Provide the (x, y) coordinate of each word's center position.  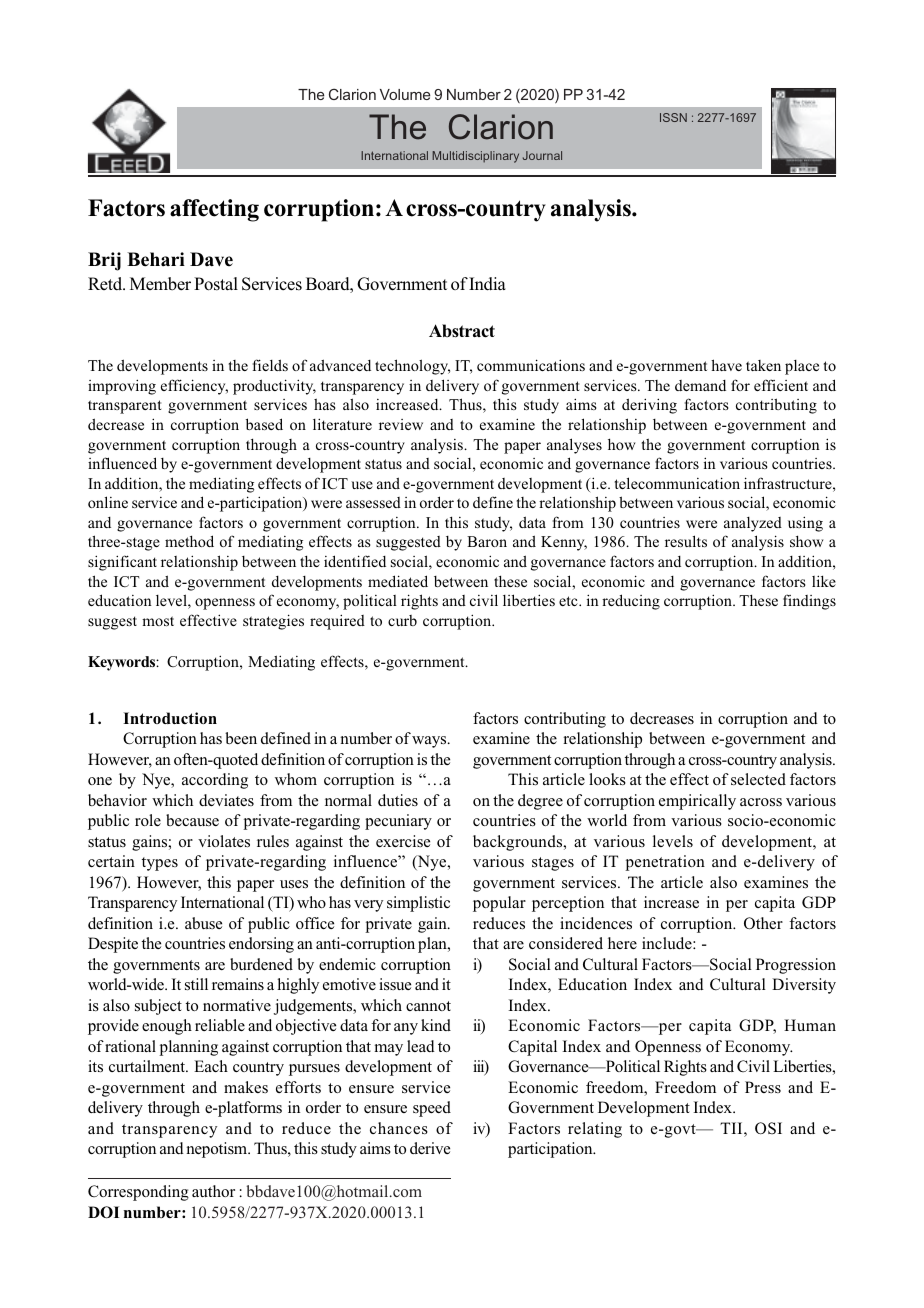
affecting (214, 210)
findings (809, 602)
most (158, 621)
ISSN (673, 117)
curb (402, 620)
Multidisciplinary (475, 157)
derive (430, 1148)
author (213, 1191)
